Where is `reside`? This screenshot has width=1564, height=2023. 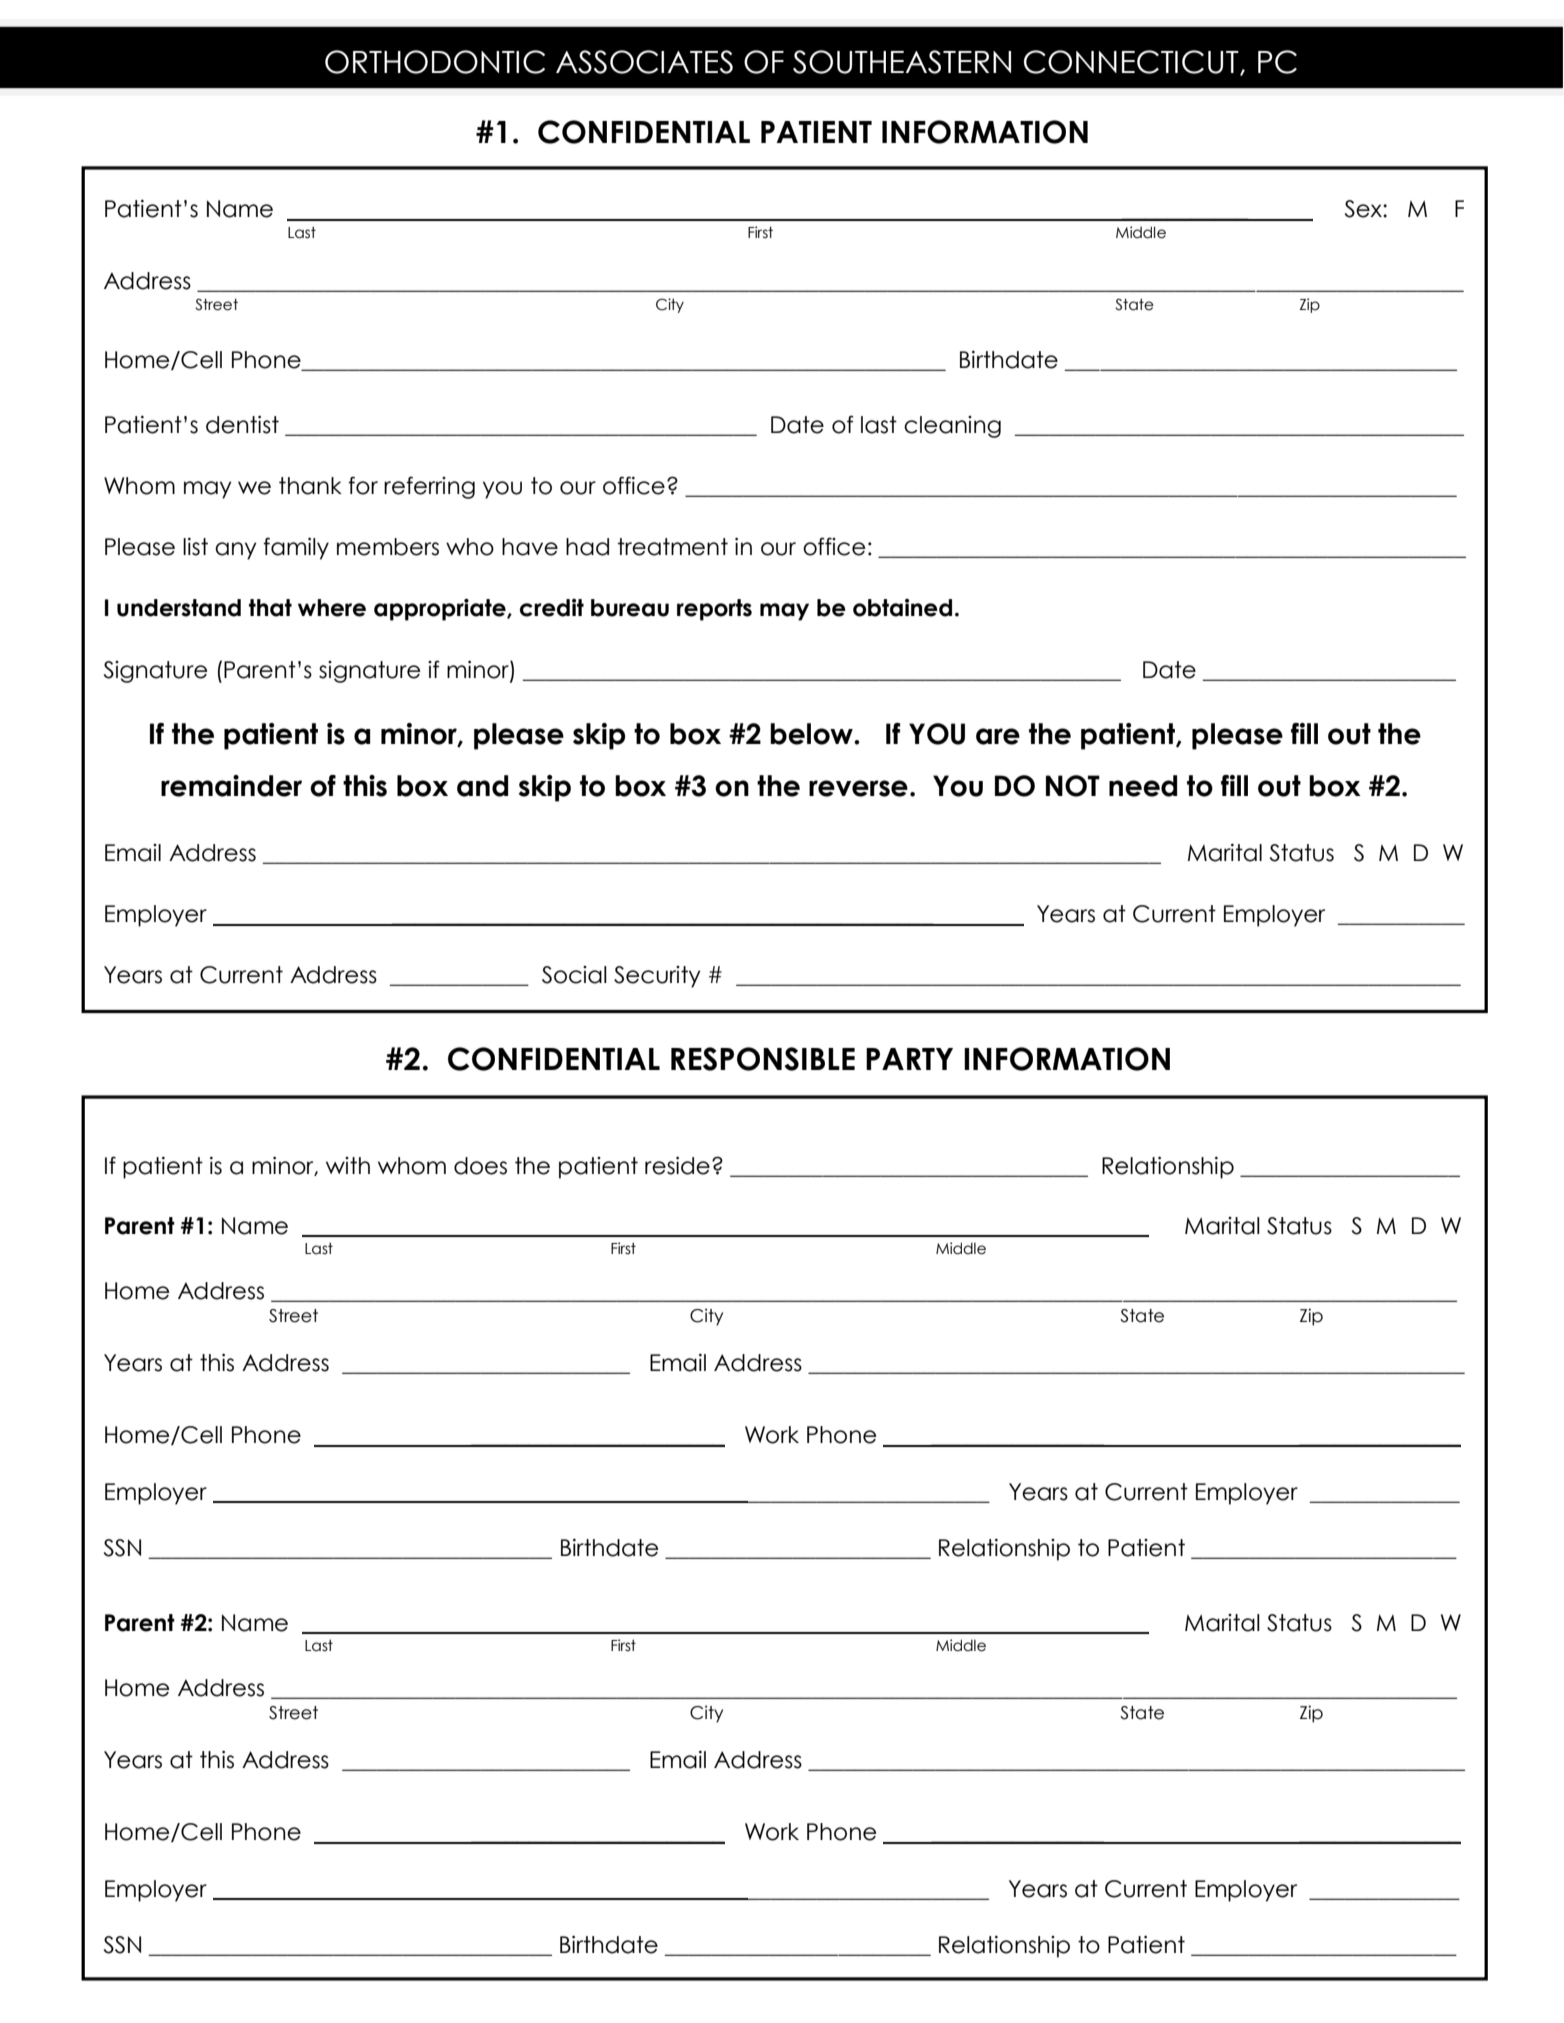
reside is located at coordinates (677, 1166).
